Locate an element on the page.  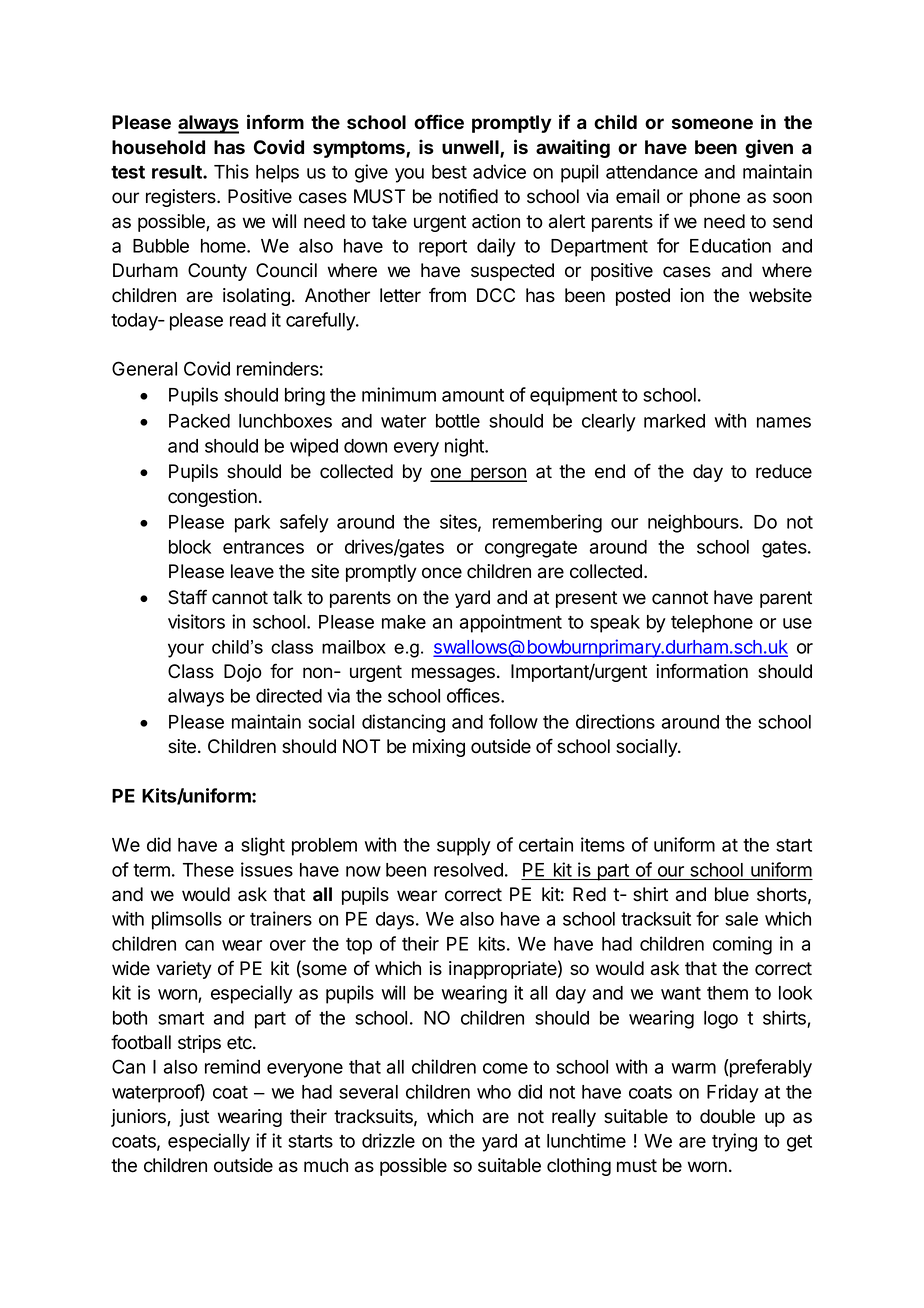
who is located at coordinates (494, 1092).
